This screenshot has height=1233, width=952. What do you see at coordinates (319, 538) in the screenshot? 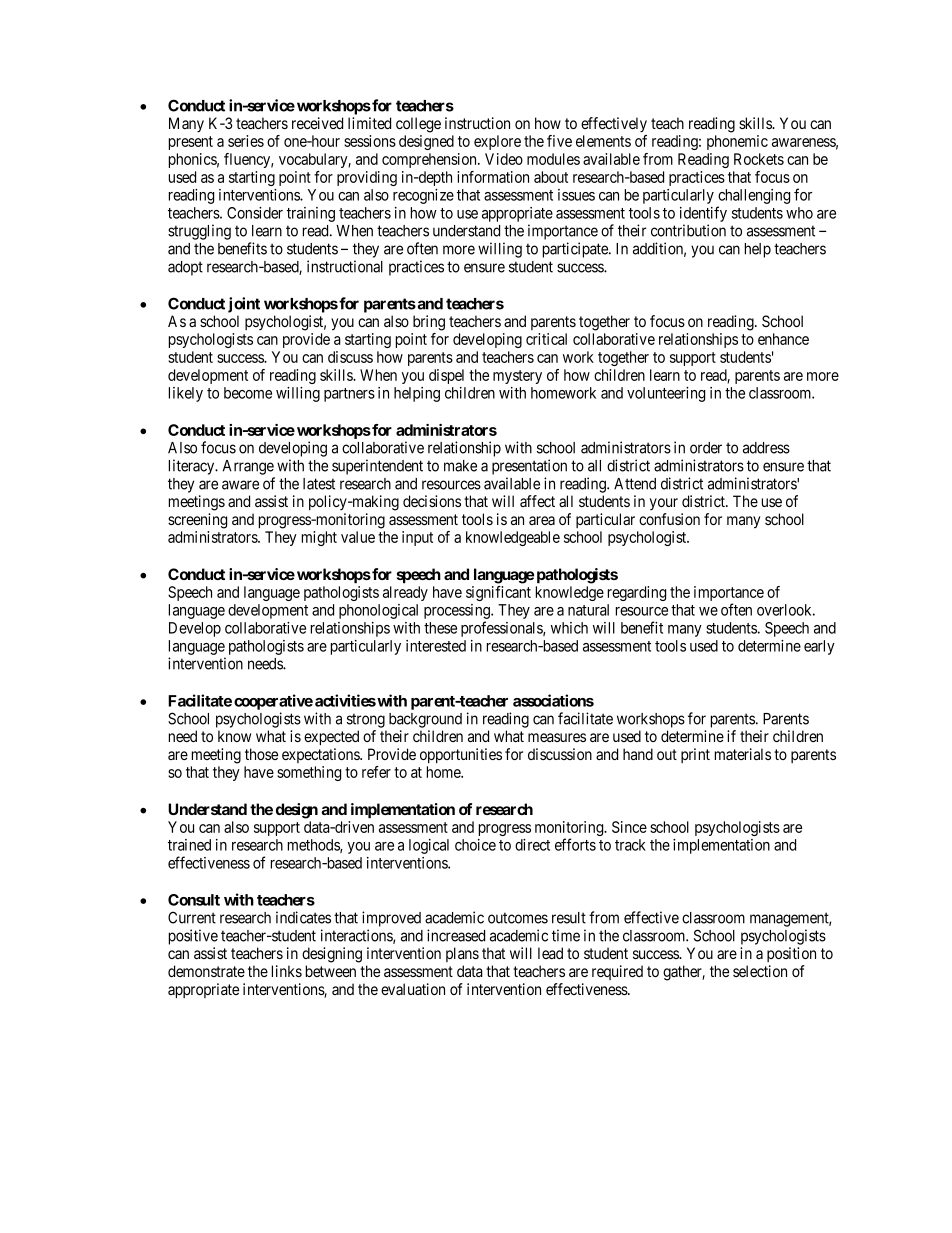
I see `might` at bounding box center [319, 538].
